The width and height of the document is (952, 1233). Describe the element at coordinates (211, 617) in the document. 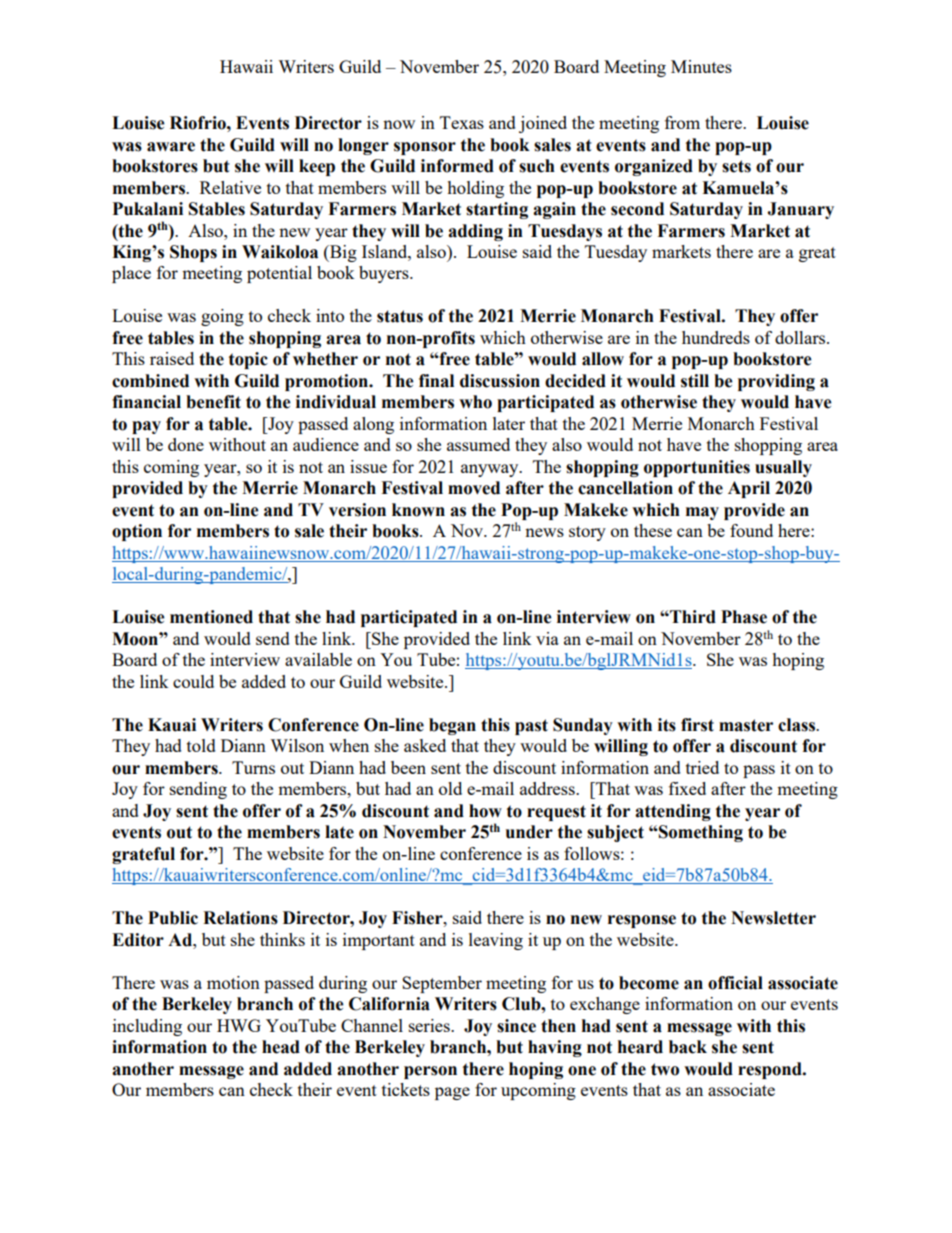

I see `mentioned` at that location.
